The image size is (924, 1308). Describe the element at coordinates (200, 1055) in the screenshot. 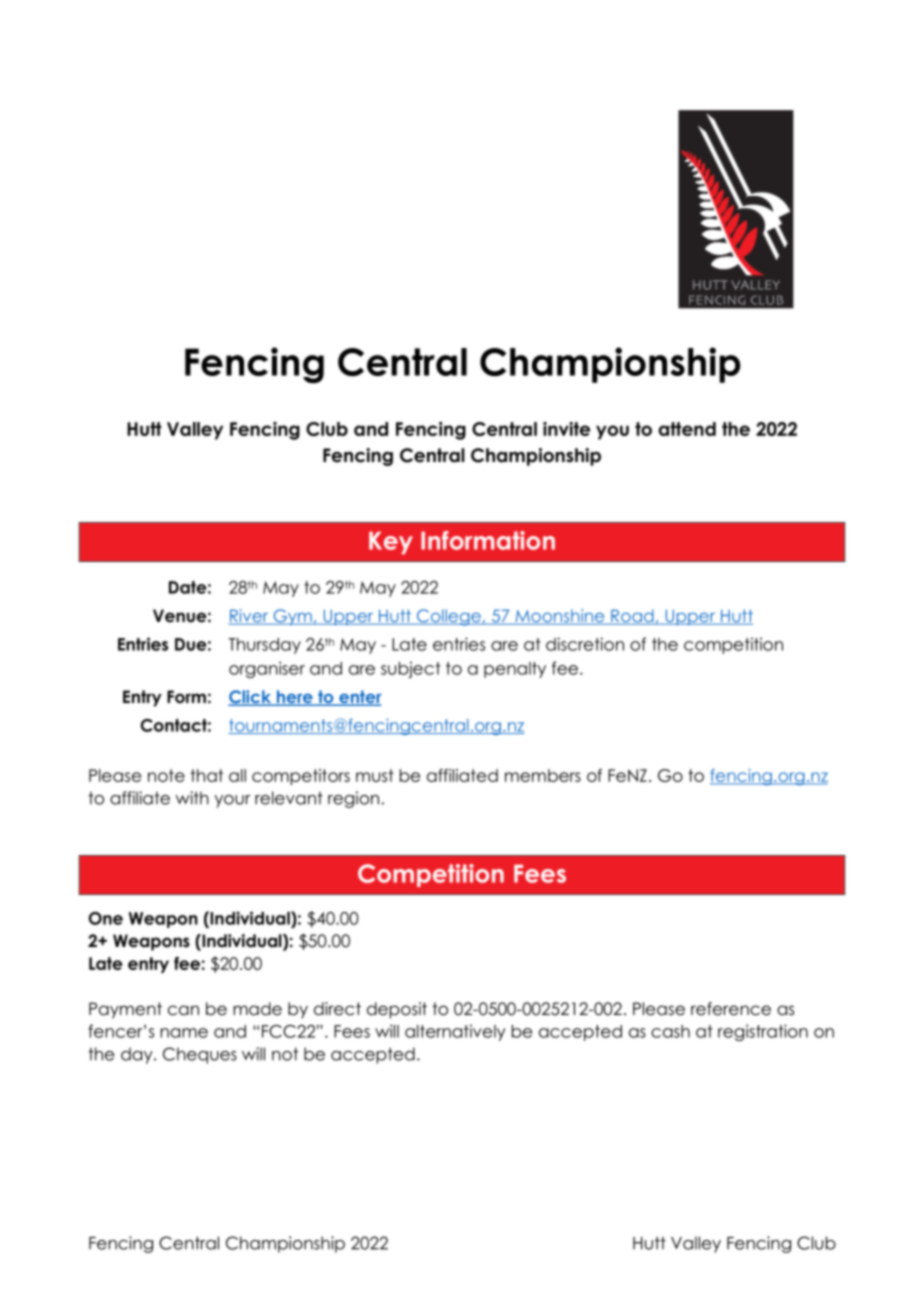

I see `Cheques` at that location.
